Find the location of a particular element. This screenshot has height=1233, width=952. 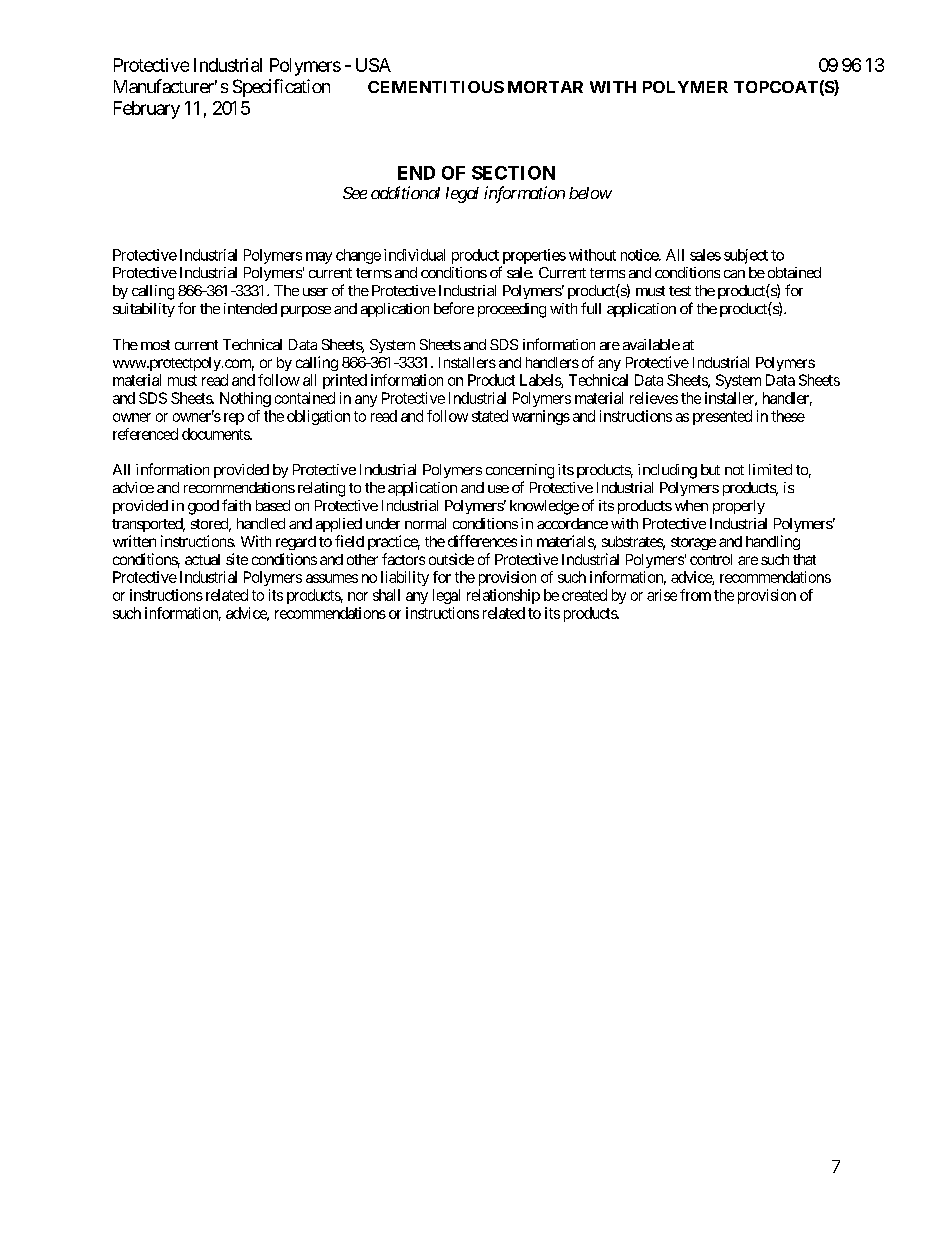

relationship is located at coordinates (503, 596).
